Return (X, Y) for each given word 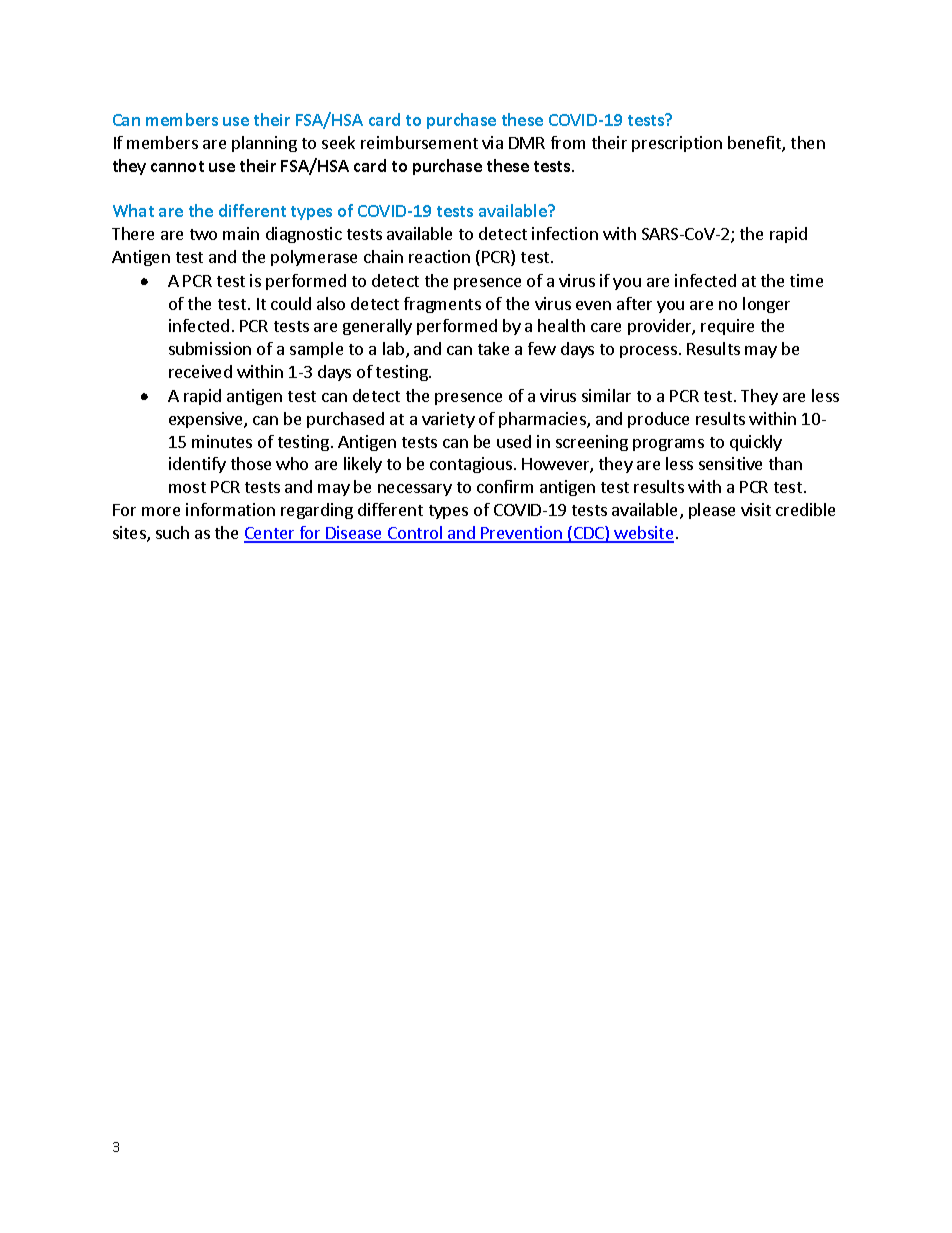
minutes (222, 441)
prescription (677, 144)
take (493, 348)
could (291, 303)
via (492, 142)
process (648, 352)
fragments (442, 305)
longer (766, 305)
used (514, 441)
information (230, 509)
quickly (756, 443)
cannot (177, 166)
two (203, 234)
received (200, 371)
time (806, 280)
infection (565, 233)
